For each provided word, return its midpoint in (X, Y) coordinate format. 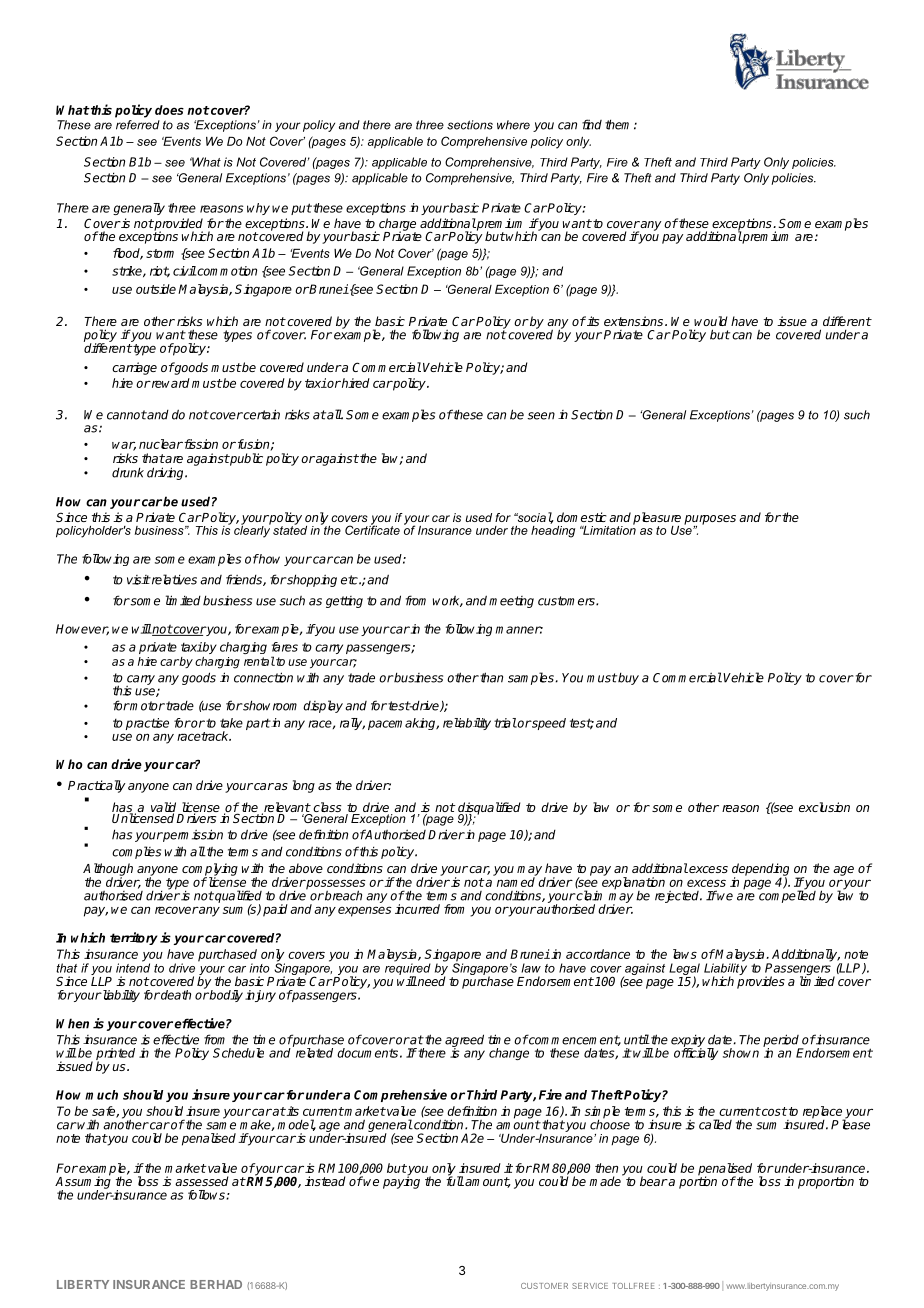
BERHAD (216, 1284)
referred (138, 125)
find (592, 124)
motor (147, 706)
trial (505, 723)
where (513, 125)
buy (627, 678)
